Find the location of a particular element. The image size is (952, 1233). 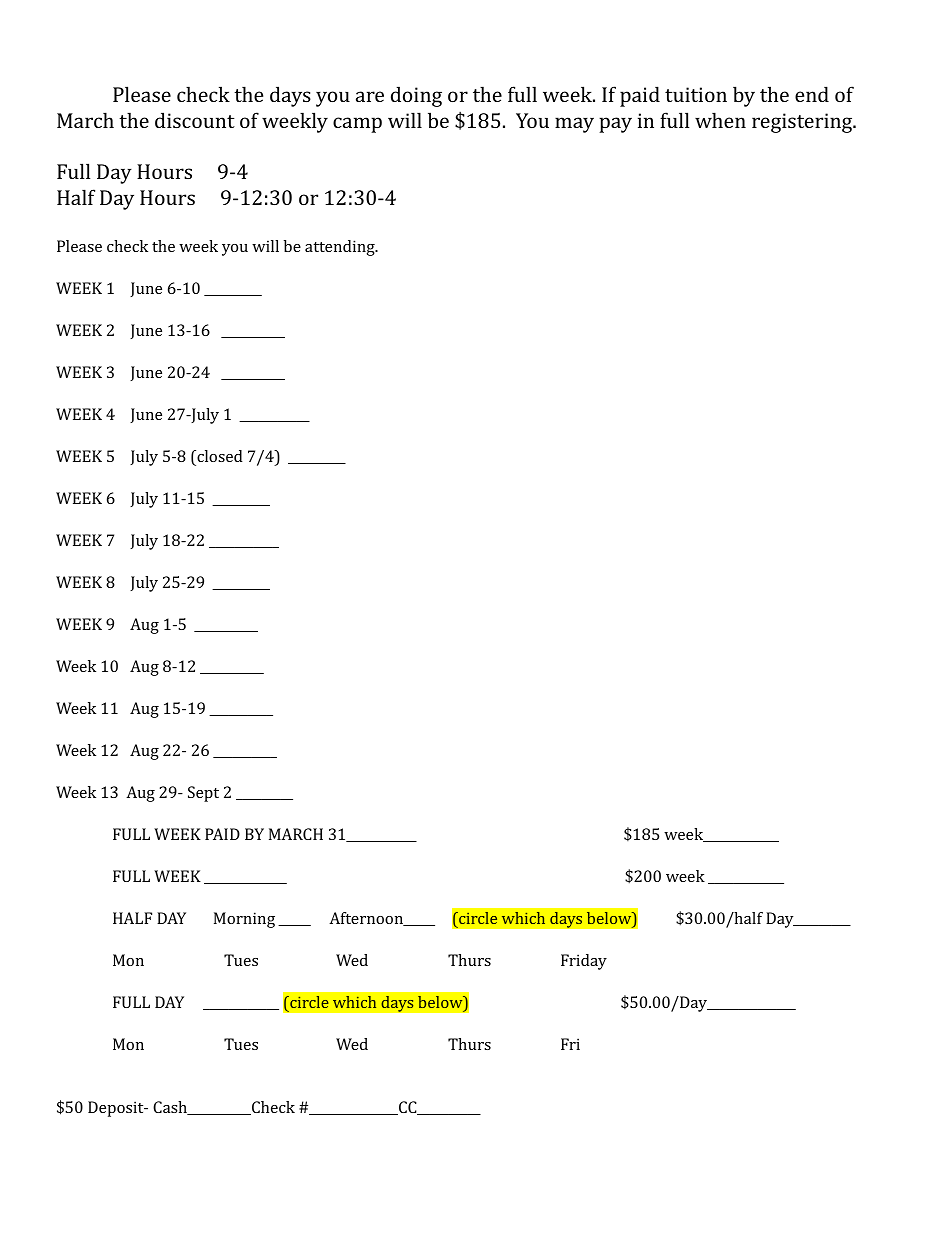

registering is located at coordinates (803, 123).
